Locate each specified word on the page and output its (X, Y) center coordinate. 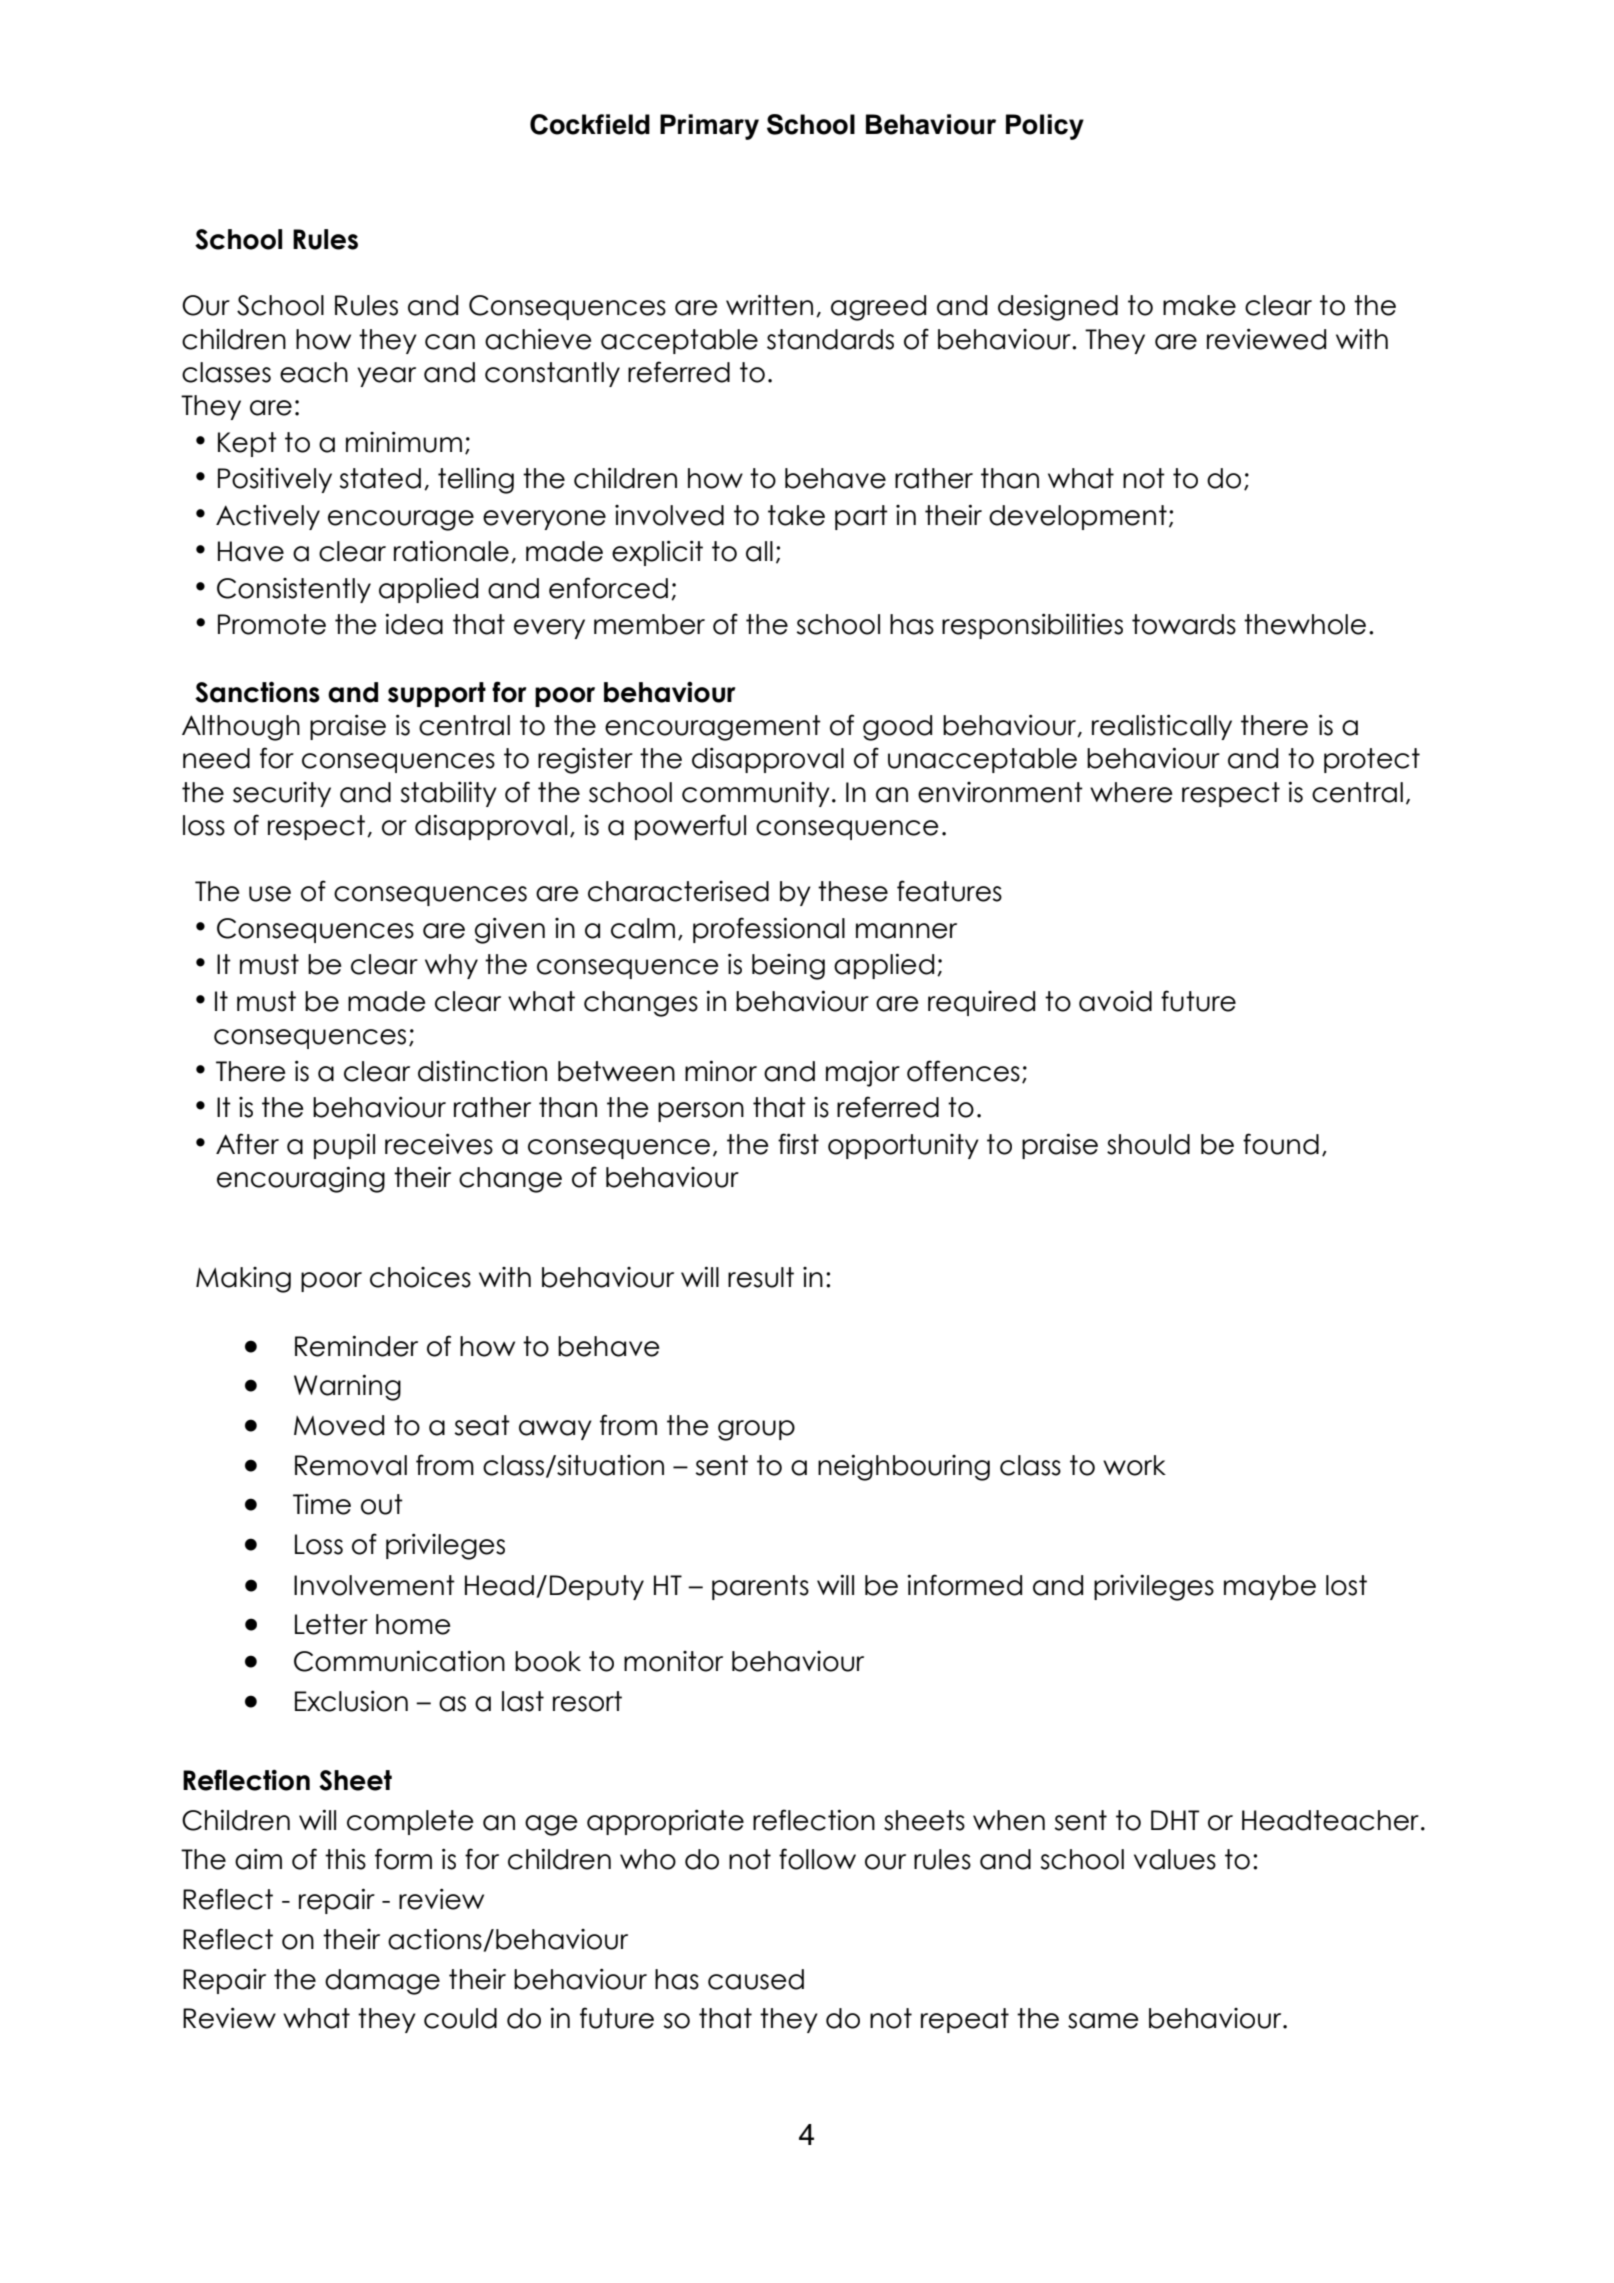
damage (382, 1982)
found (1281, 1144)
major (863, 1074)
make (1199, 305)
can (450, 342)
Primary (709, 127)
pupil (344, 1146)
